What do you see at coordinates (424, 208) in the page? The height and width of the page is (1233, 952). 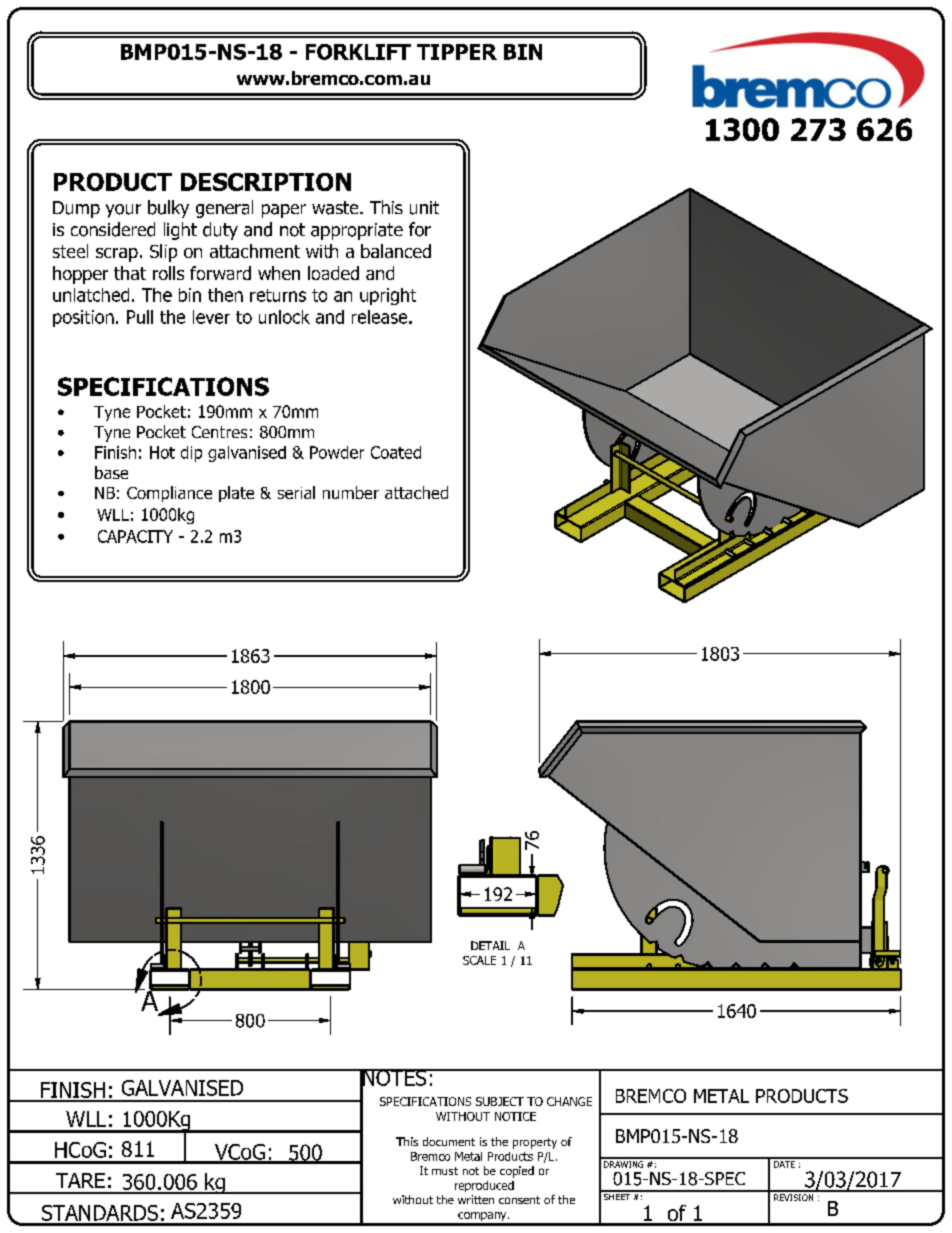 I see `unit` at bounding box center [424, 208].
